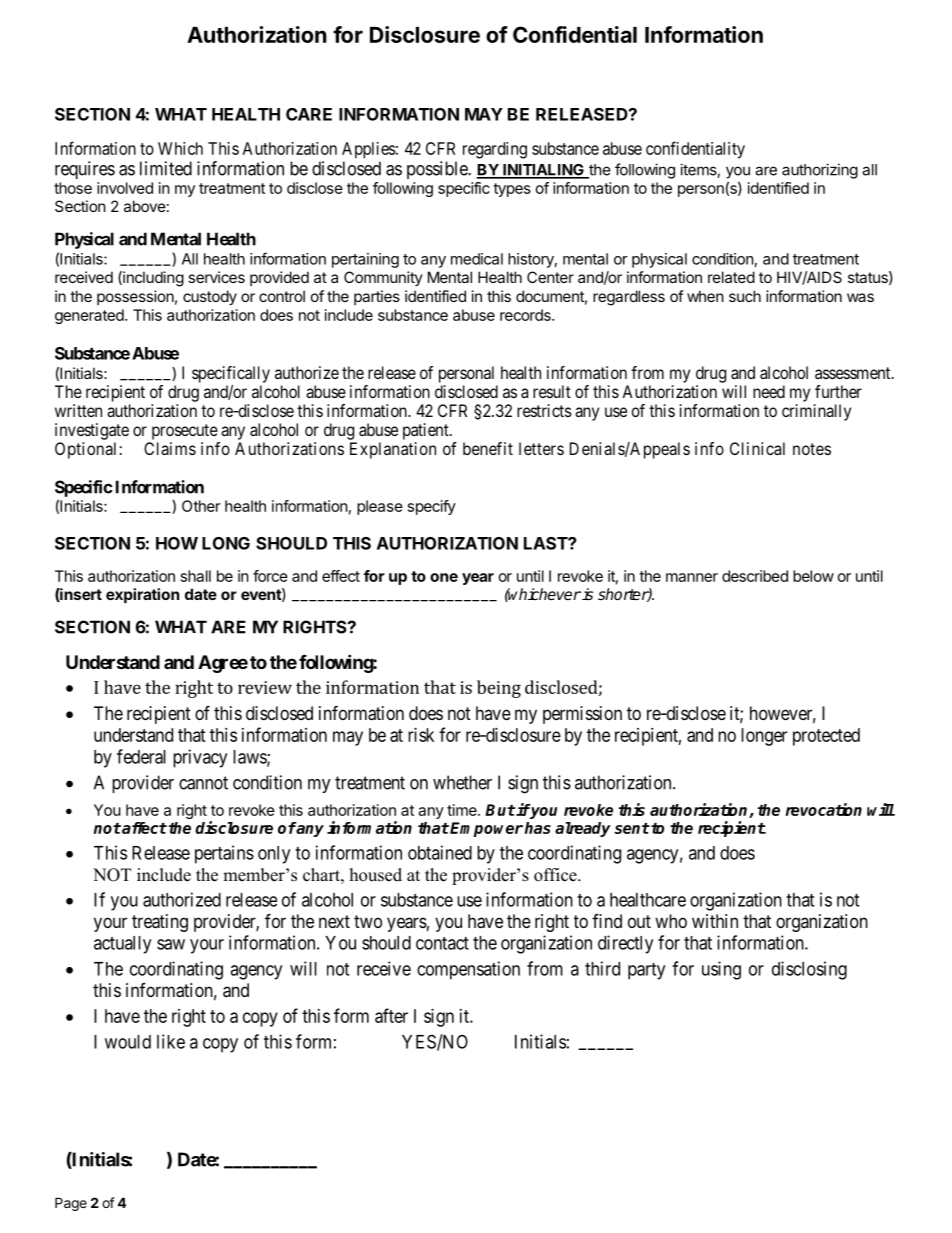 This image has height=1233, width=952. Describe the element at coordinates (166, 168) in the image. I see `limited` at that location.
